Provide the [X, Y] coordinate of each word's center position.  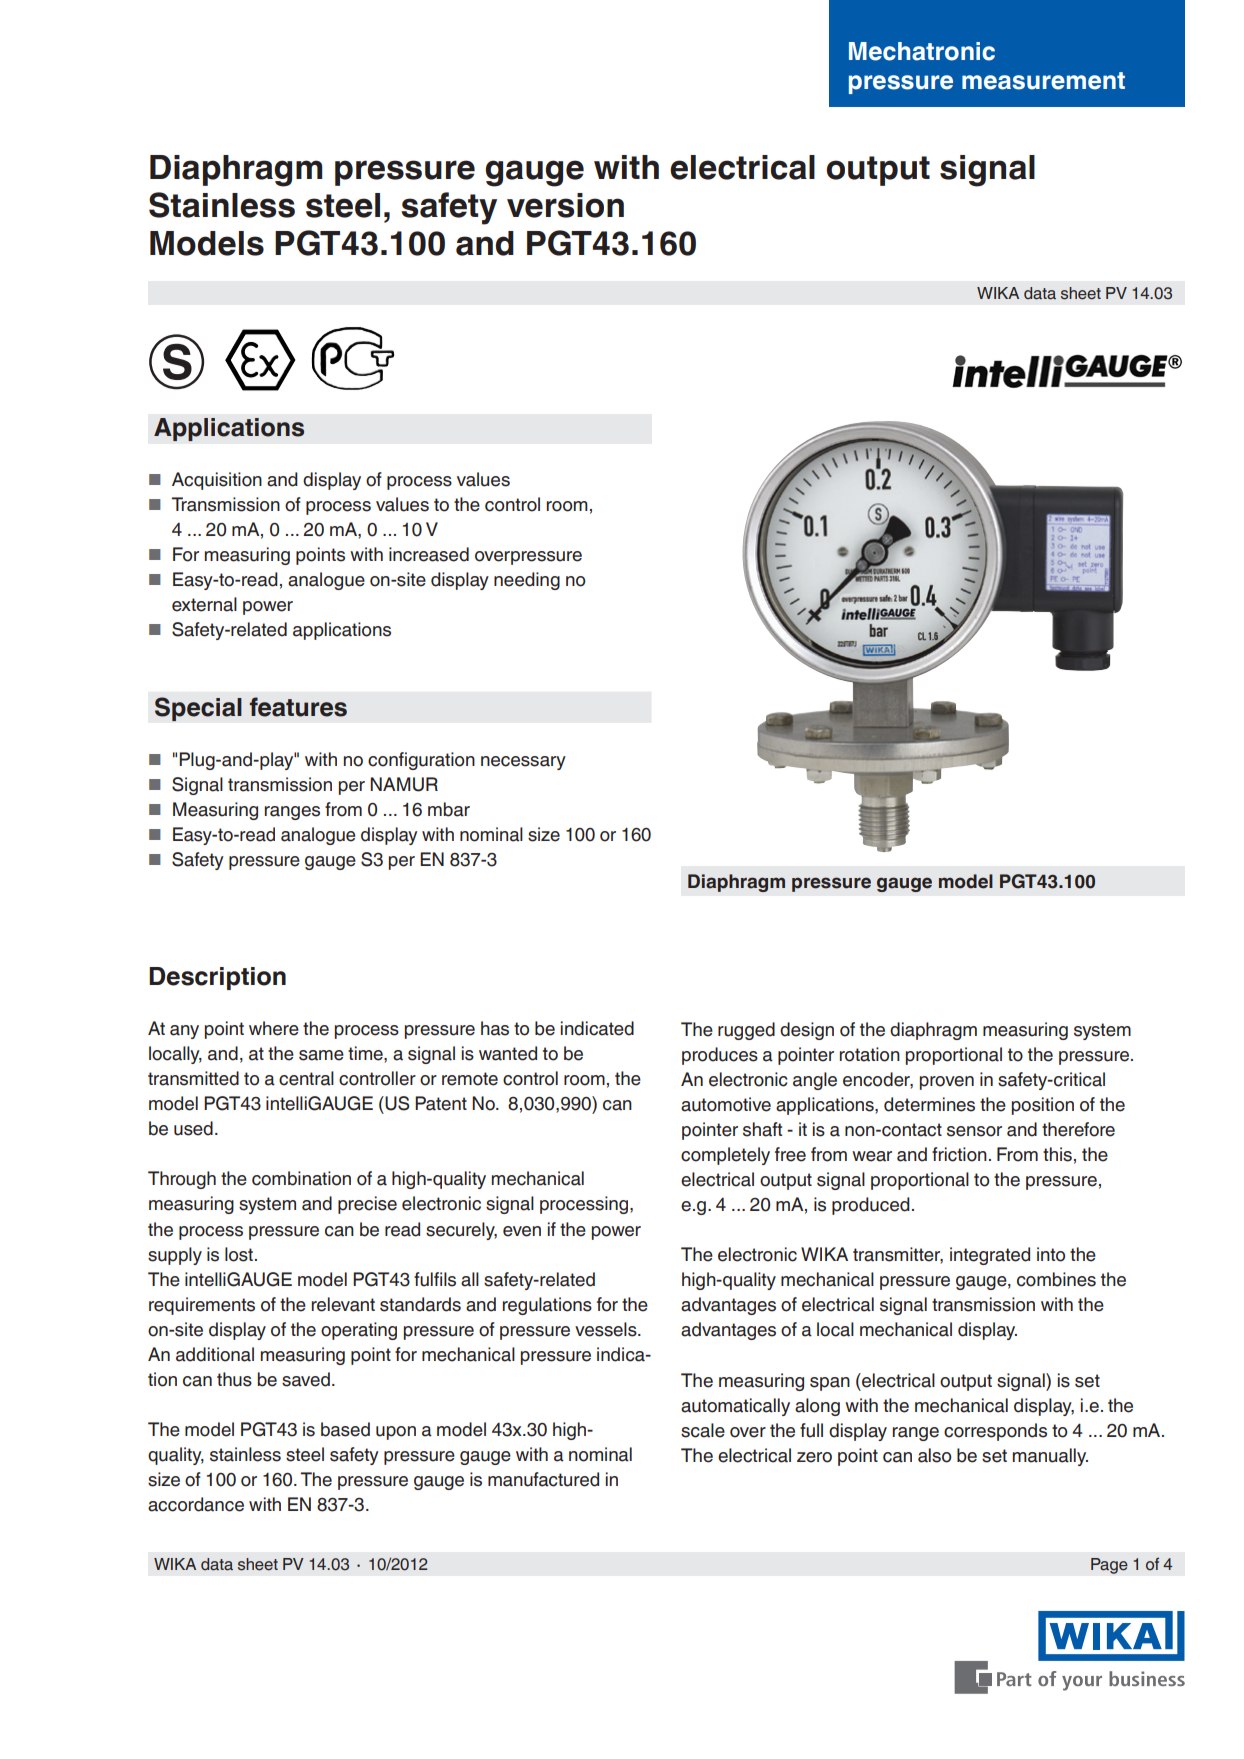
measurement [1043, 81]
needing [527, 581]
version [565, 205]
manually [1050, 1457]
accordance [196, 1504]
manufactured [543, 1479]
